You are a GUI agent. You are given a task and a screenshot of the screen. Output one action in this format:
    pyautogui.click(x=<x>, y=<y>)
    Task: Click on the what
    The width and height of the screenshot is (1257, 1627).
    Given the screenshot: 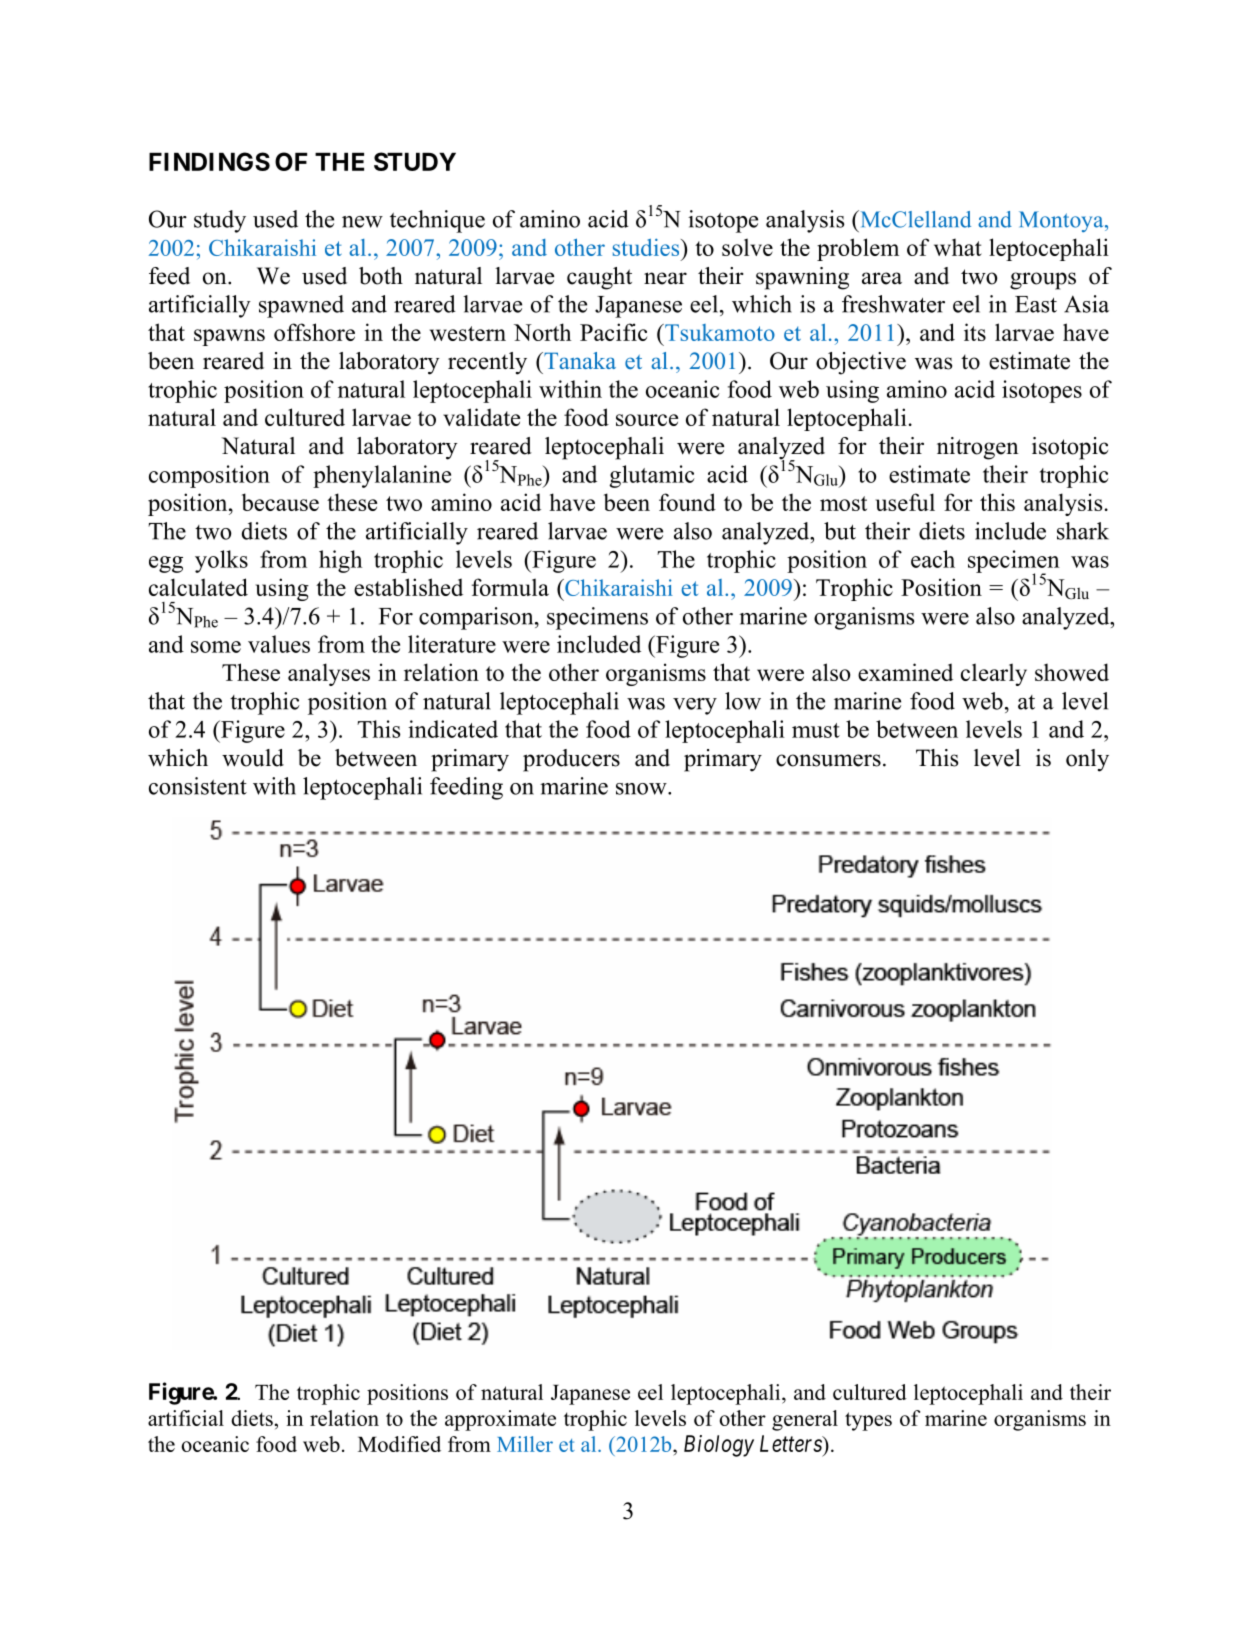 What is the action you would take?
    pyautogui.click(x=958, y=247)
